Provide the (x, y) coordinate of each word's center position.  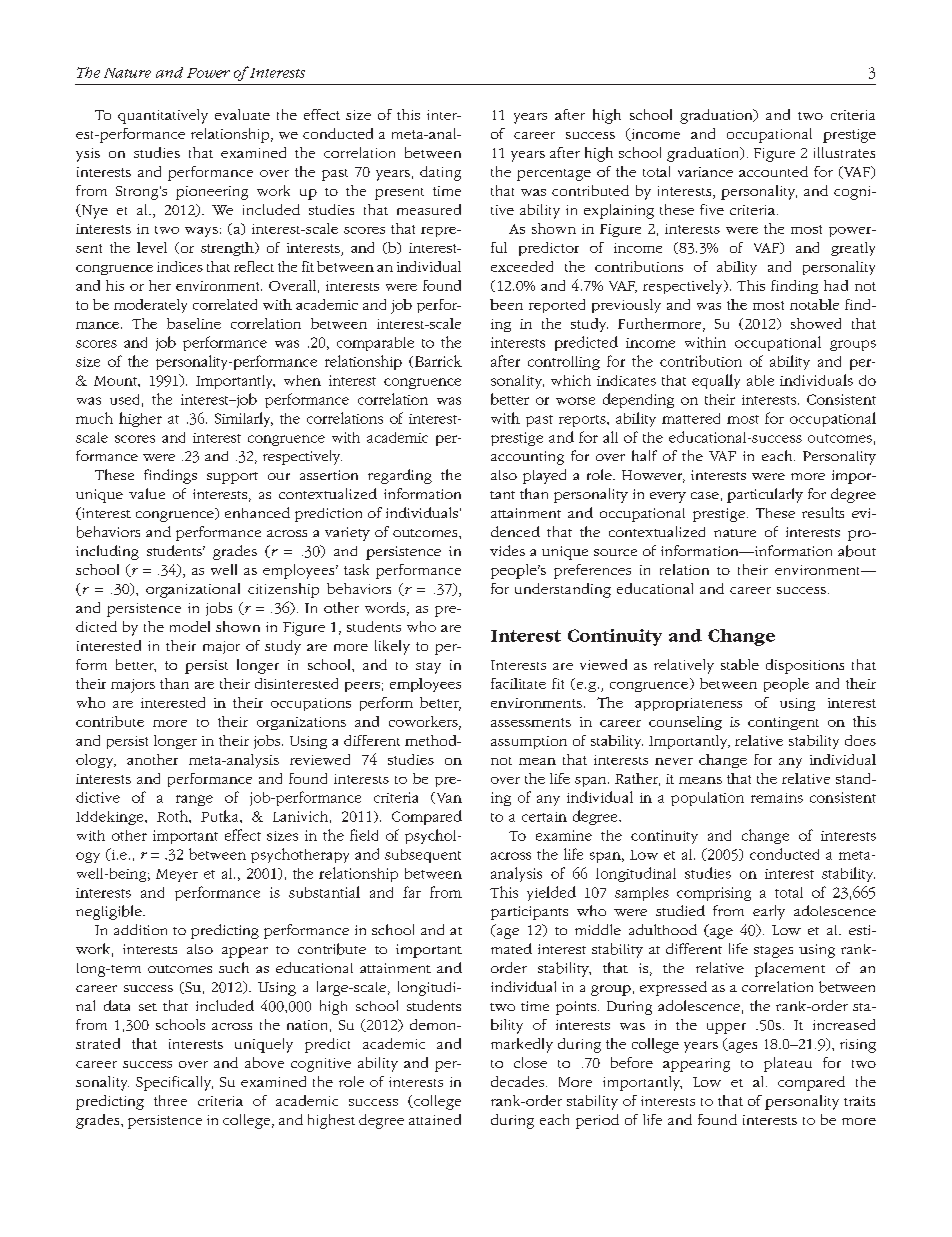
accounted (773, 171)
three (170, 1100)
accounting (527, 458)
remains (777, 798)
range (194, 800)
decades (519, 1081)
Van (448, 798)
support (232, 478)
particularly (765, 495)
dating (440, 173)
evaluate (242, 114)
